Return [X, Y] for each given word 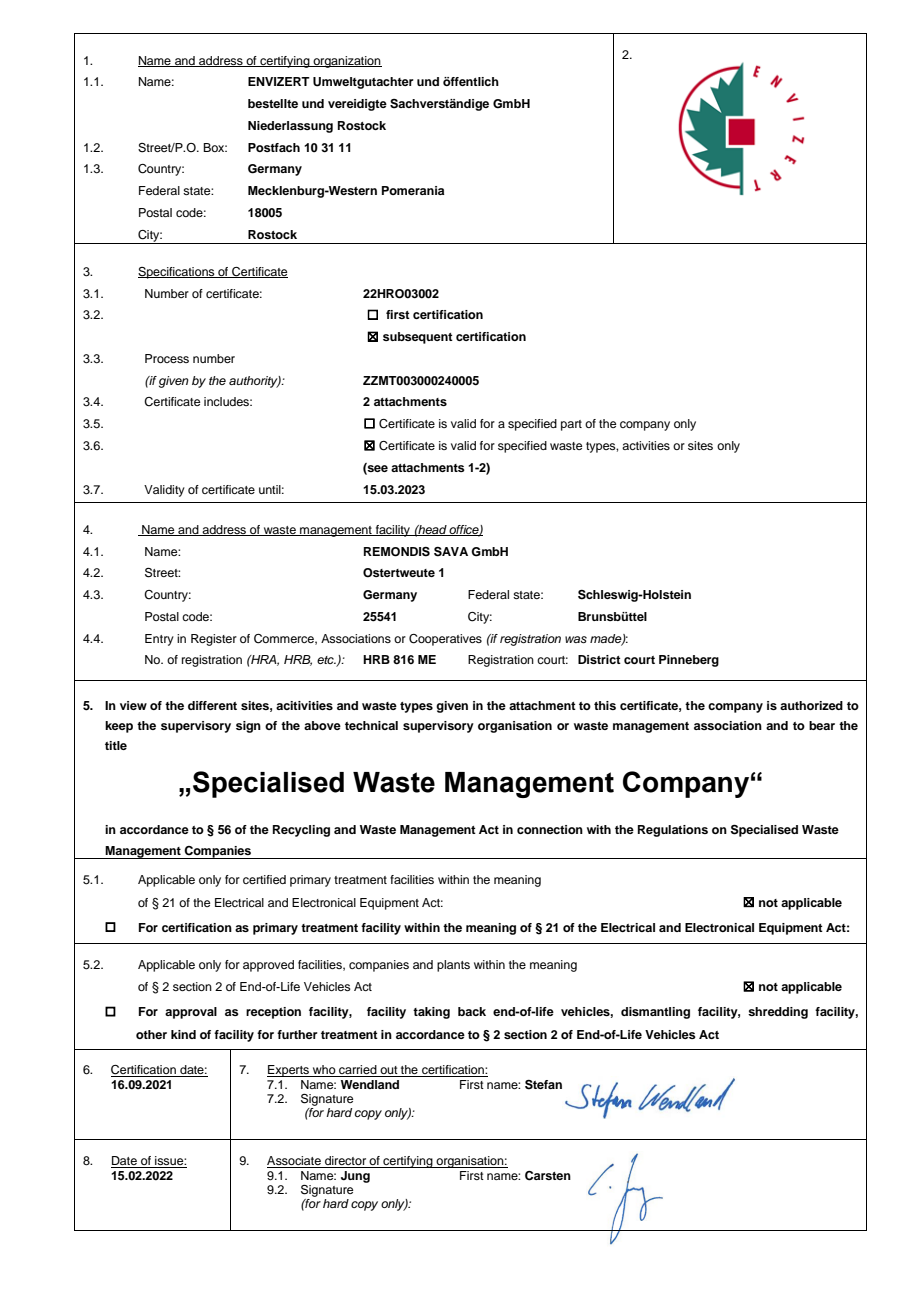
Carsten [548, 1176]
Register [214, 640]
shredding [778, 1013]
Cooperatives [445, 640]
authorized [811, 705]
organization [346, 62]
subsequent [418, 338]
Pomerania [413, 190]
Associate [295, 1162]
